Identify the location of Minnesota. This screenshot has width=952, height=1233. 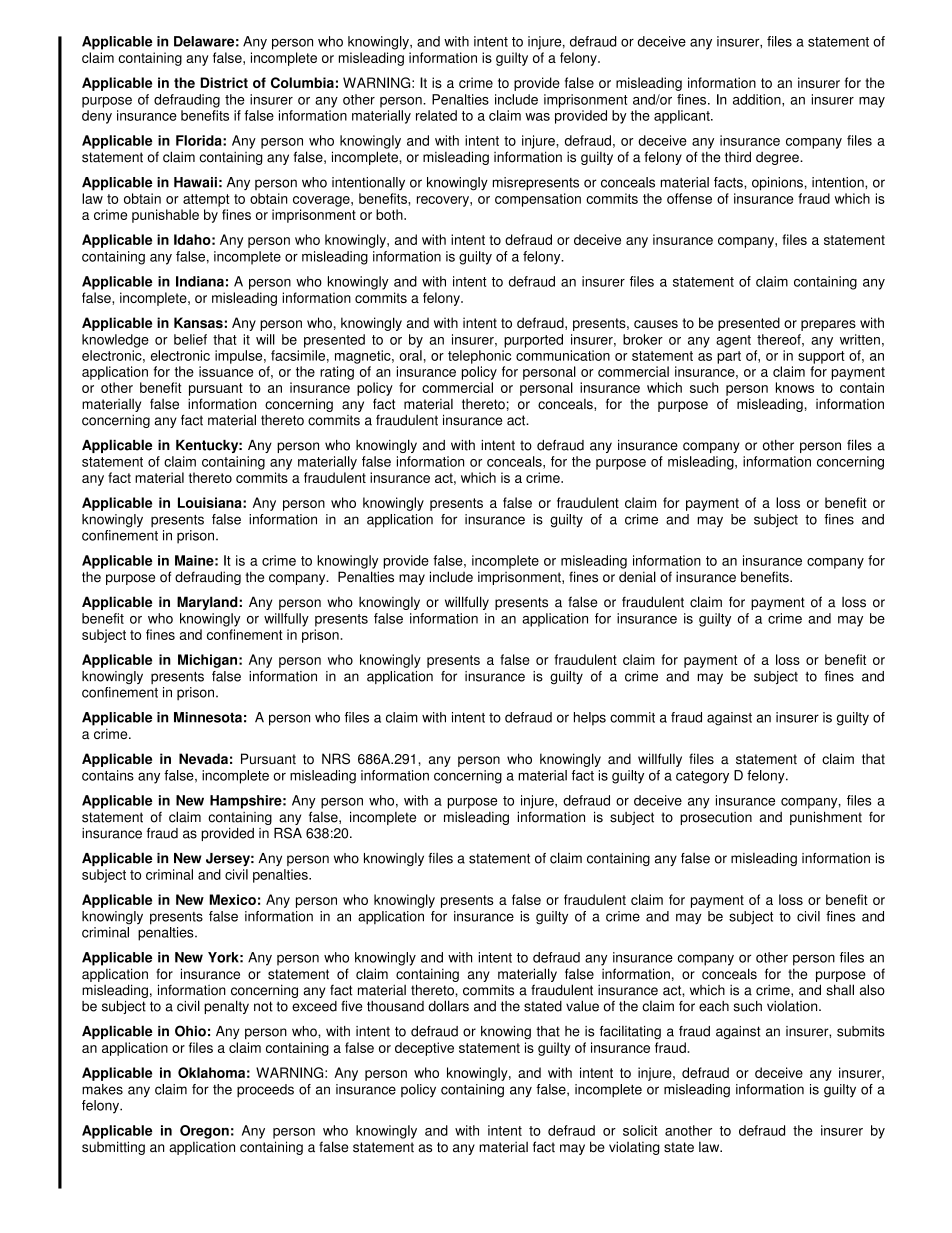
(208, 717).
